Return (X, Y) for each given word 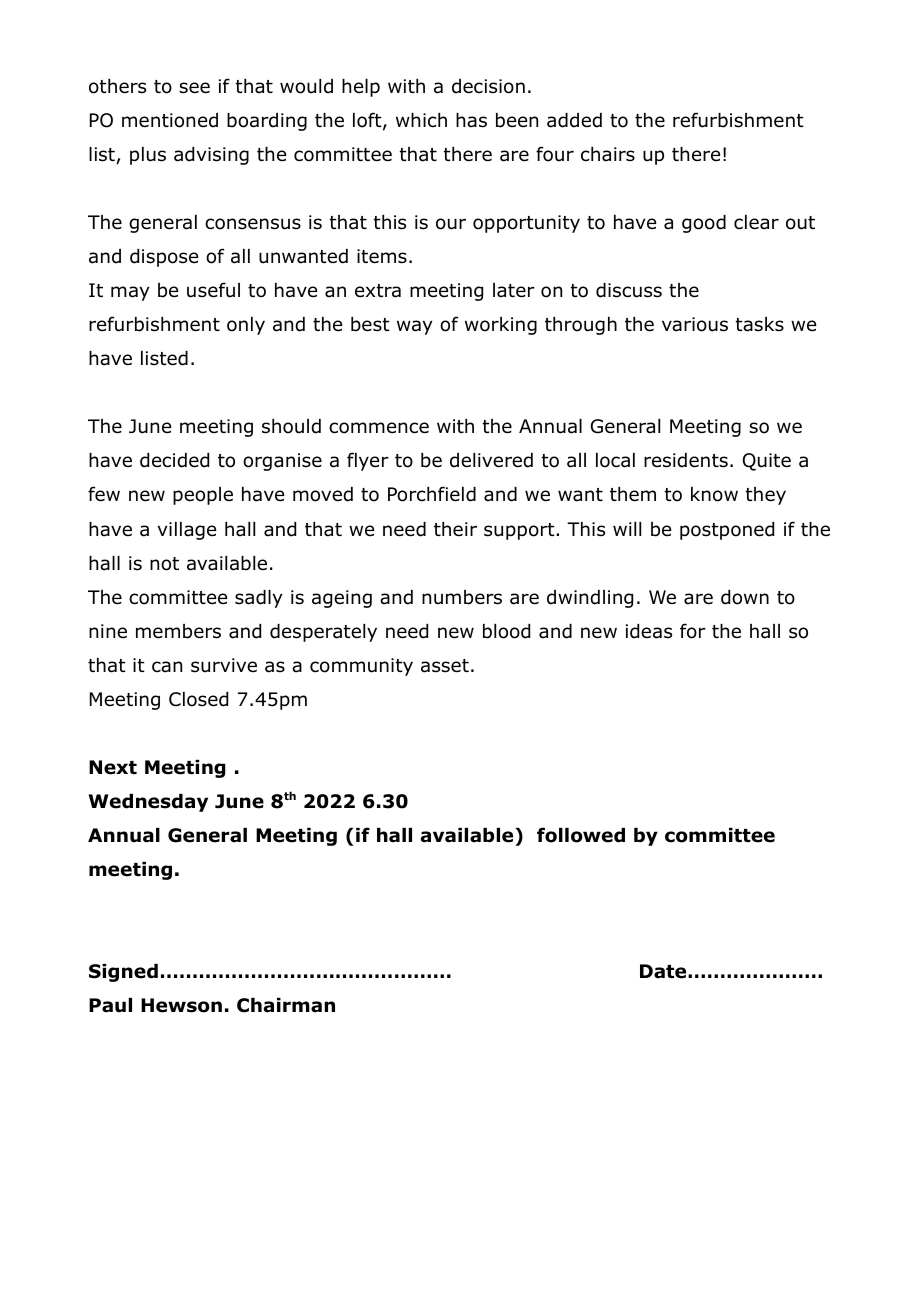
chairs (608, 154)
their (455, 529)
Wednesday (148, 803)
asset (445, 666)
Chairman (286, 1005)
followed (581, 835)
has (471, 120)
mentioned (170, 120)
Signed (123, 973)
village (187, 531)
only (246, 326)
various (695, 324)
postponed (727, 531)
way (414, 327)
